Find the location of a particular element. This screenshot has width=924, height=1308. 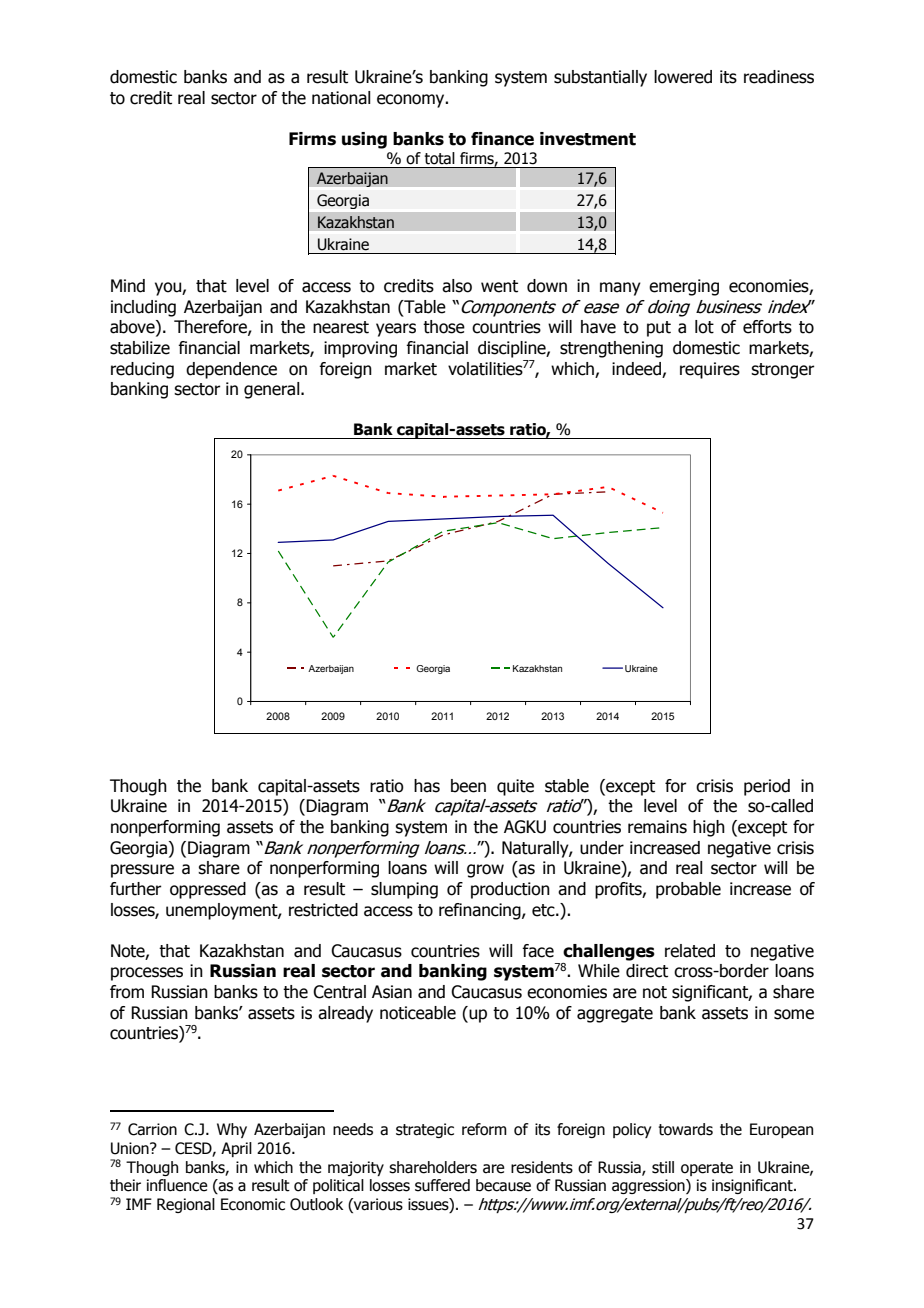

pressure is located at coordinates (142, 871).
